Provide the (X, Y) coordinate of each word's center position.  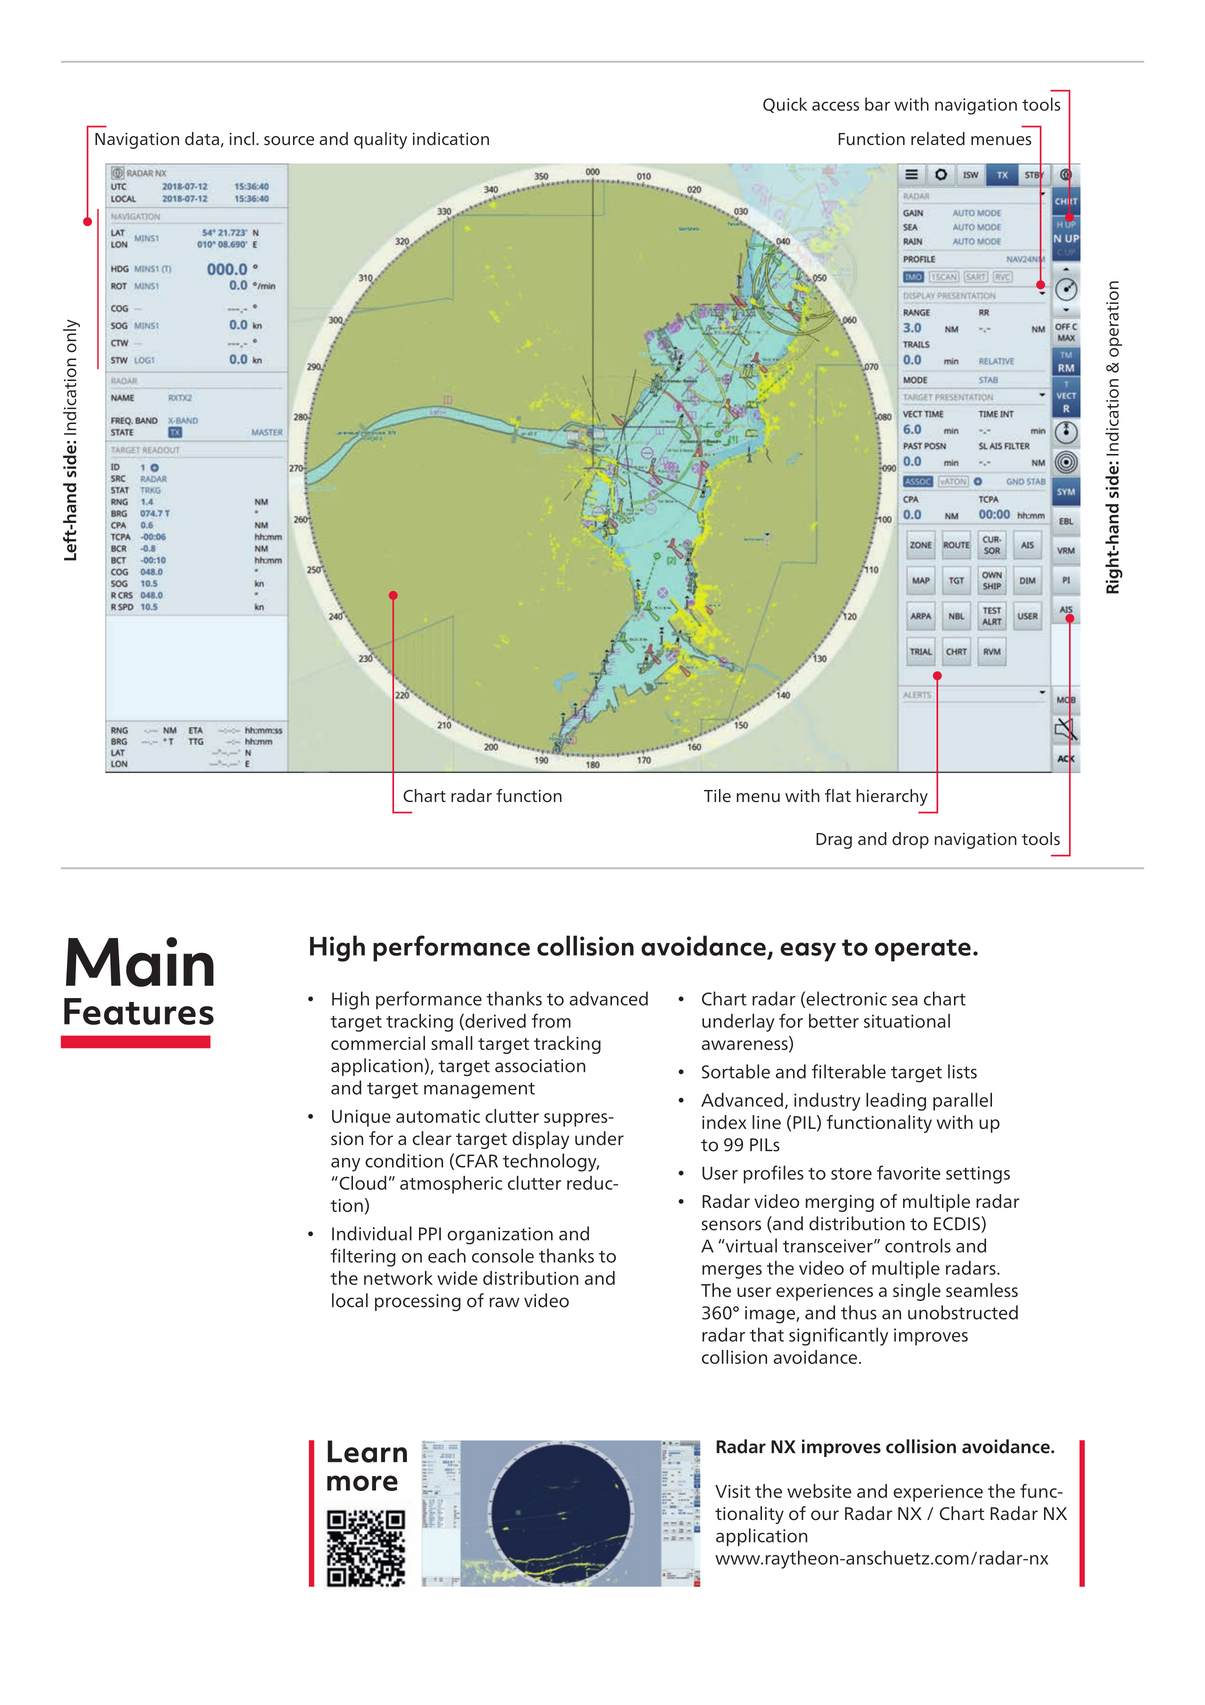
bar (877, 104)
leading (896, 1102)
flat (838, 795)
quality (380, 140)
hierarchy (892, 797)
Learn (367, 1451)
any (345, 1165)
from (551, 1020)
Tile (717, 796)
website (819, 1491)
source (289, 141)
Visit (732, 1491)
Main (140, 962)
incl (241, 138)
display (540, 1140)
